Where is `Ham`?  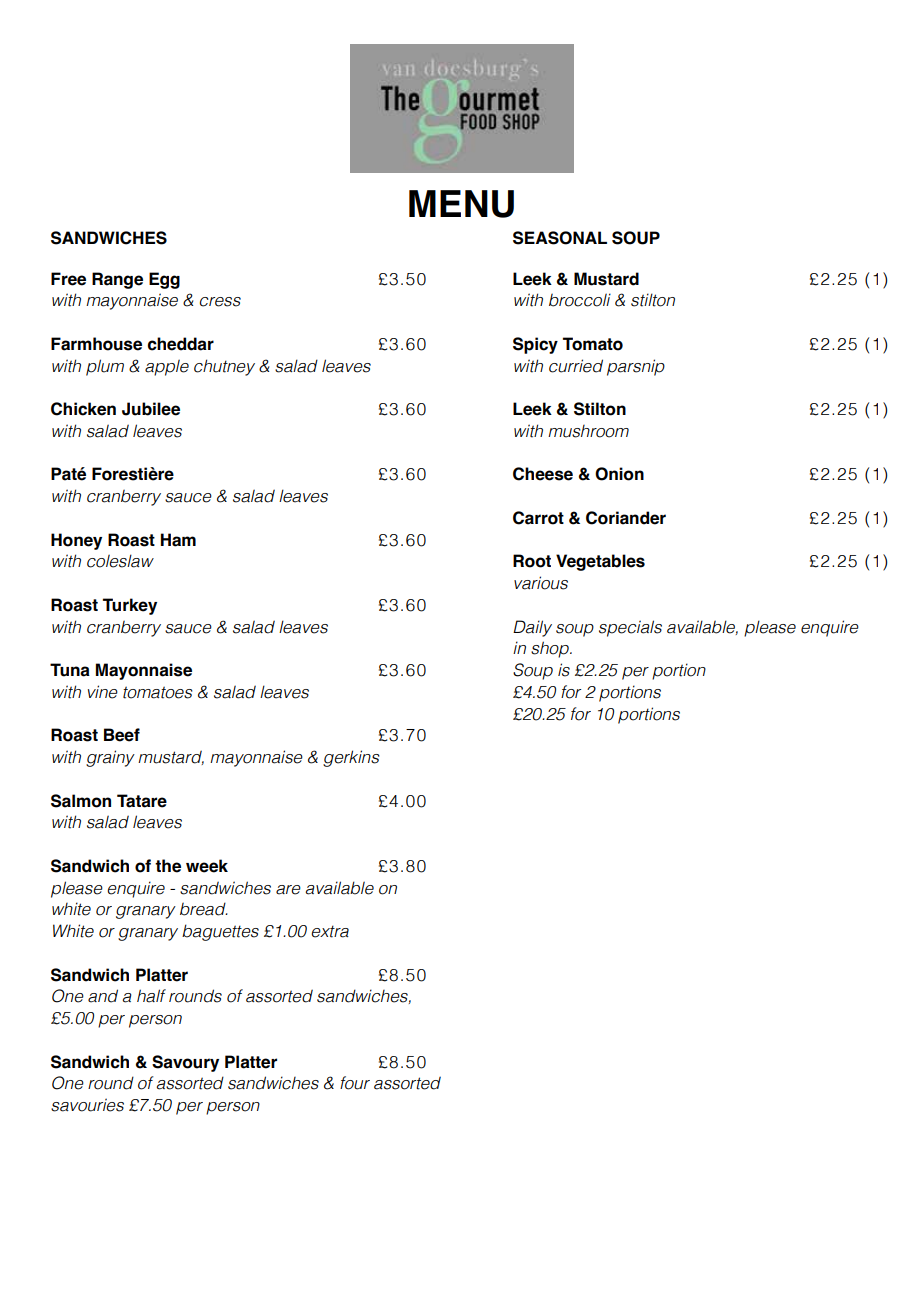 Ham is located at coordinates (178, 540).
